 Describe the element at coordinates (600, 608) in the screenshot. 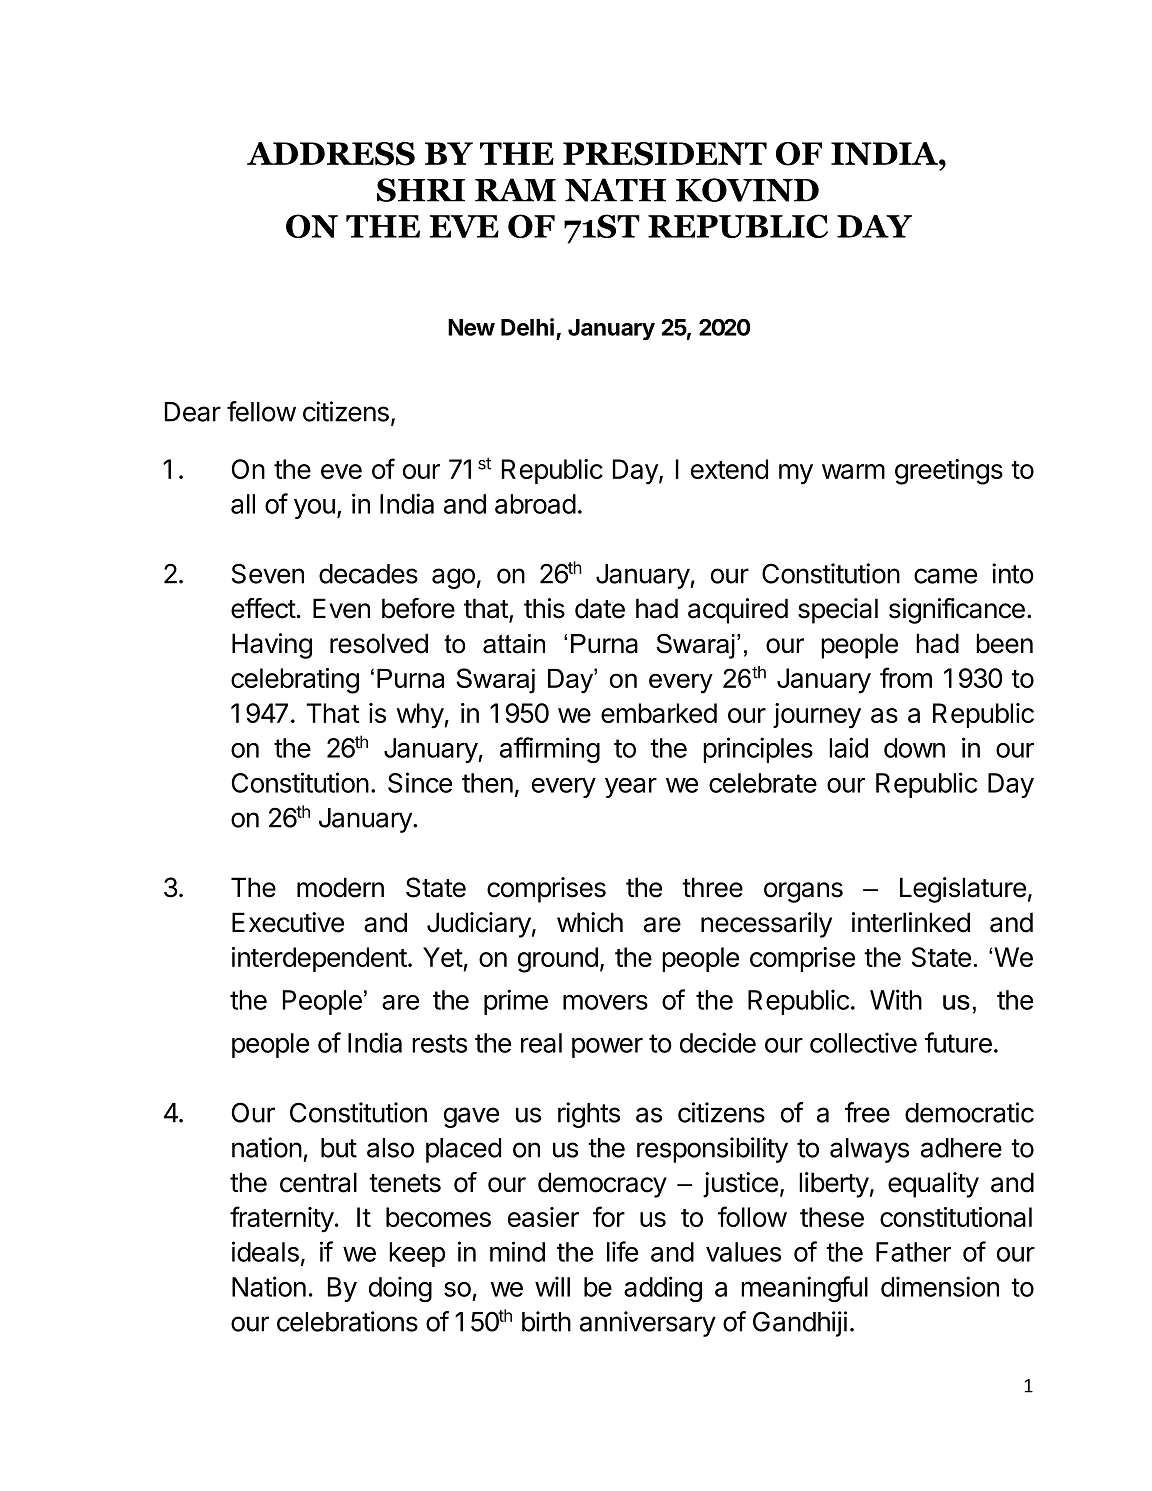

I see `date` at that location.
